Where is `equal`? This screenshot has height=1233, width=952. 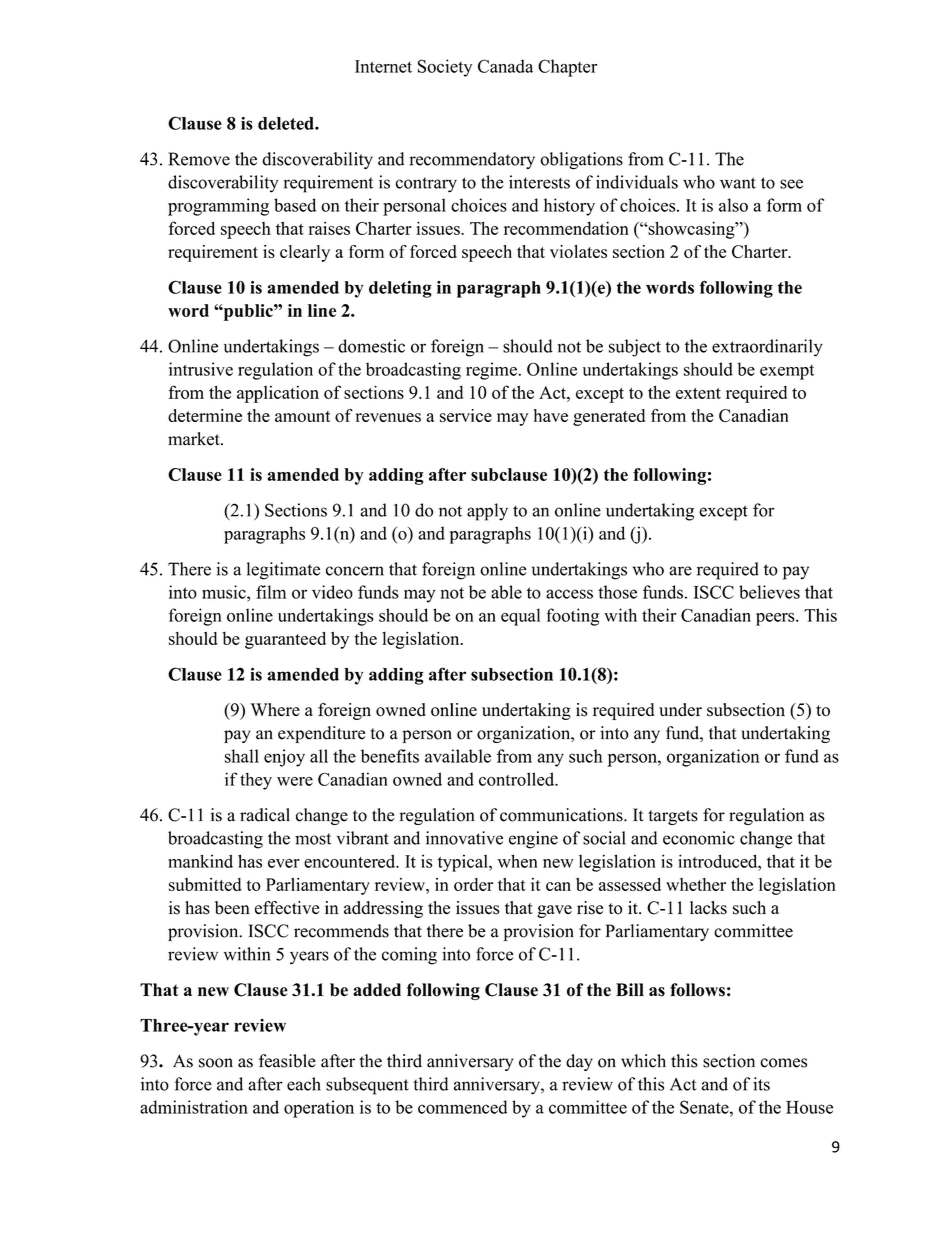 equal is located at coordinates (520, 617).
